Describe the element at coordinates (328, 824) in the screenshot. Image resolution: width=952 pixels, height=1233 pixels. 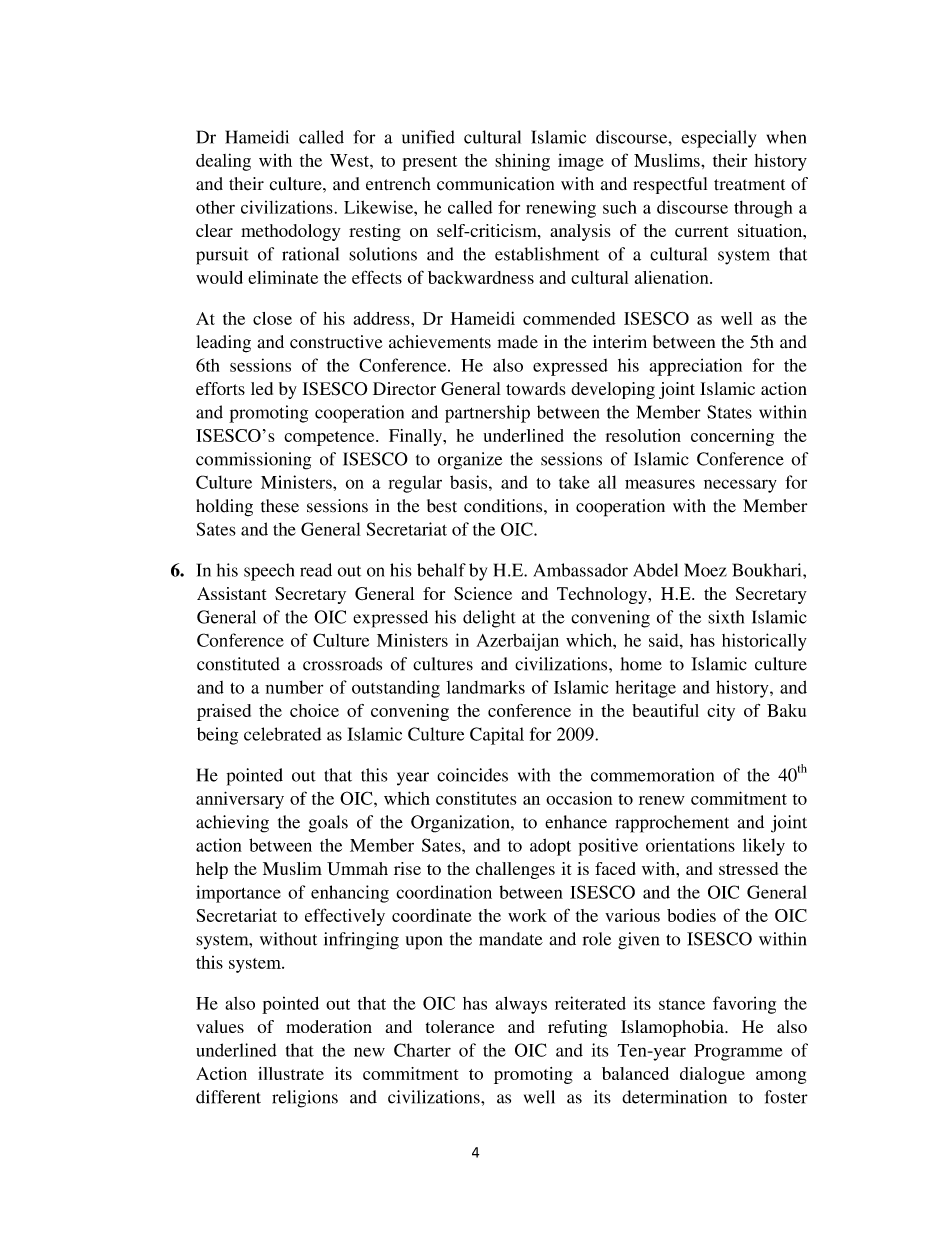
I see `goals` at that location.
